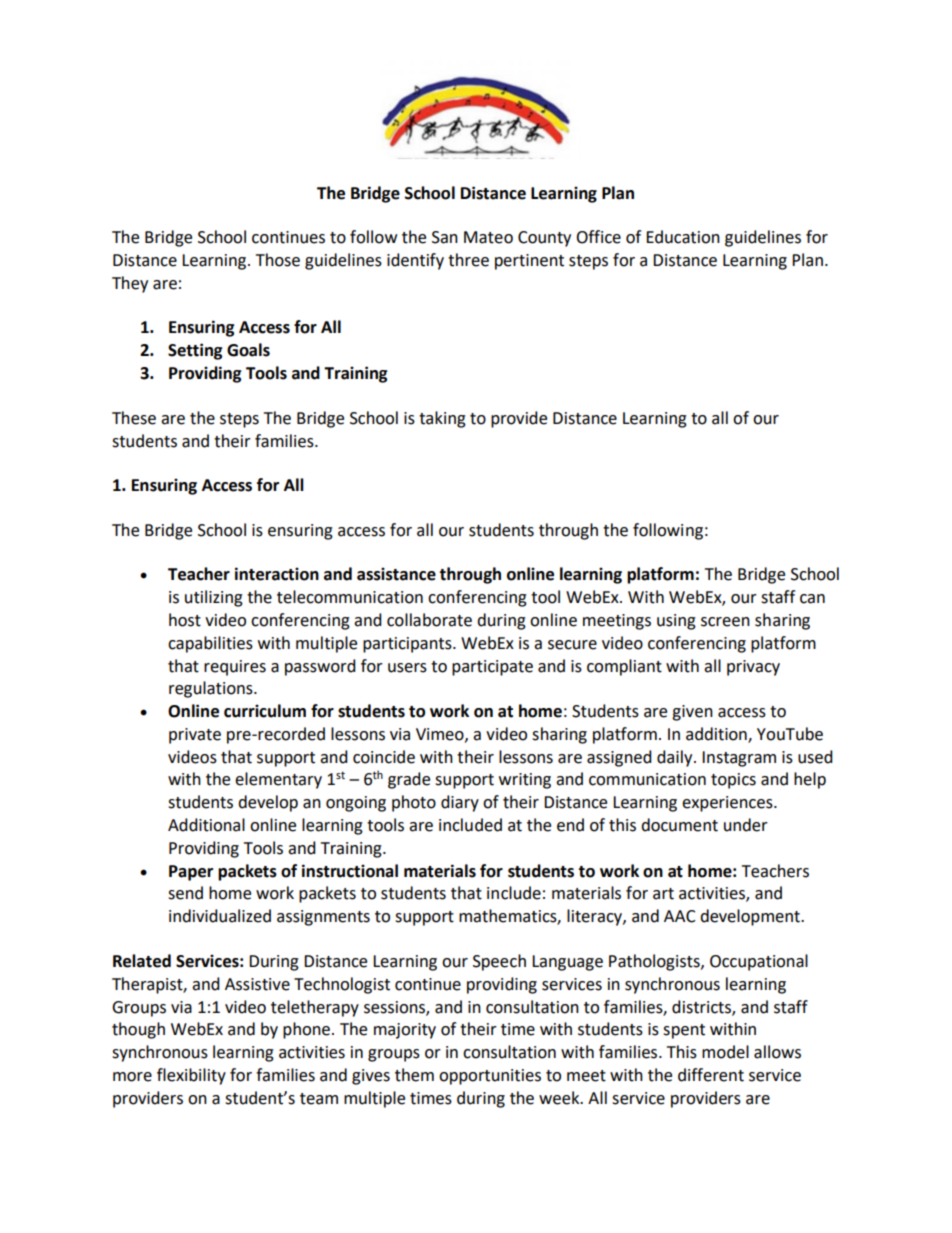 This image has height=1233, width=952. Describe the element at coordinates (468, 260) in the image. I see `three` at that location.
